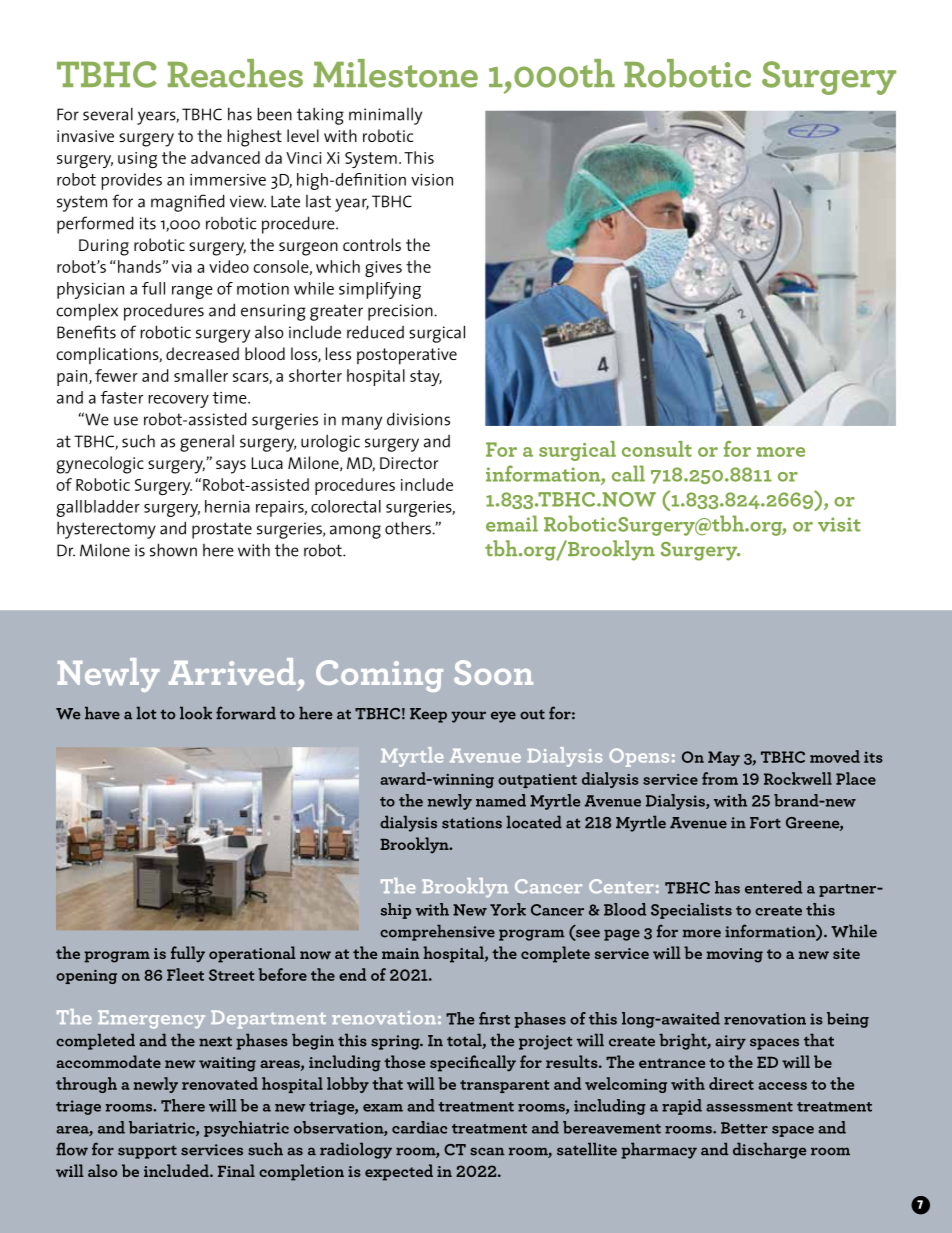 This image has height=1233, width=952. What do you see at coordinates (147, 1152) in the image?
I see `support` at bounding box center [147, 1152].
